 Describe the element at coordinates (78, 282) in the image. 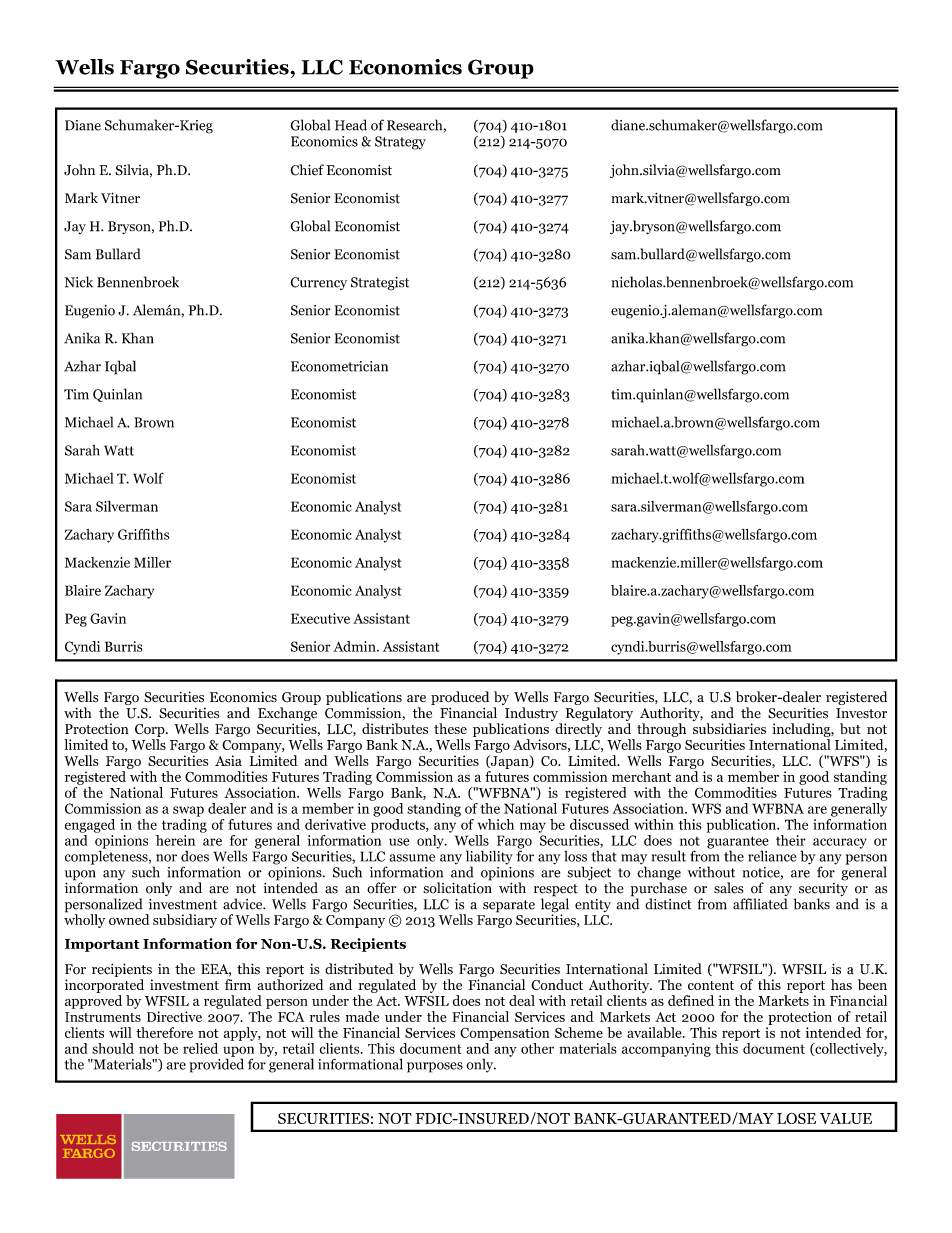

I see `Nick` at that location.
